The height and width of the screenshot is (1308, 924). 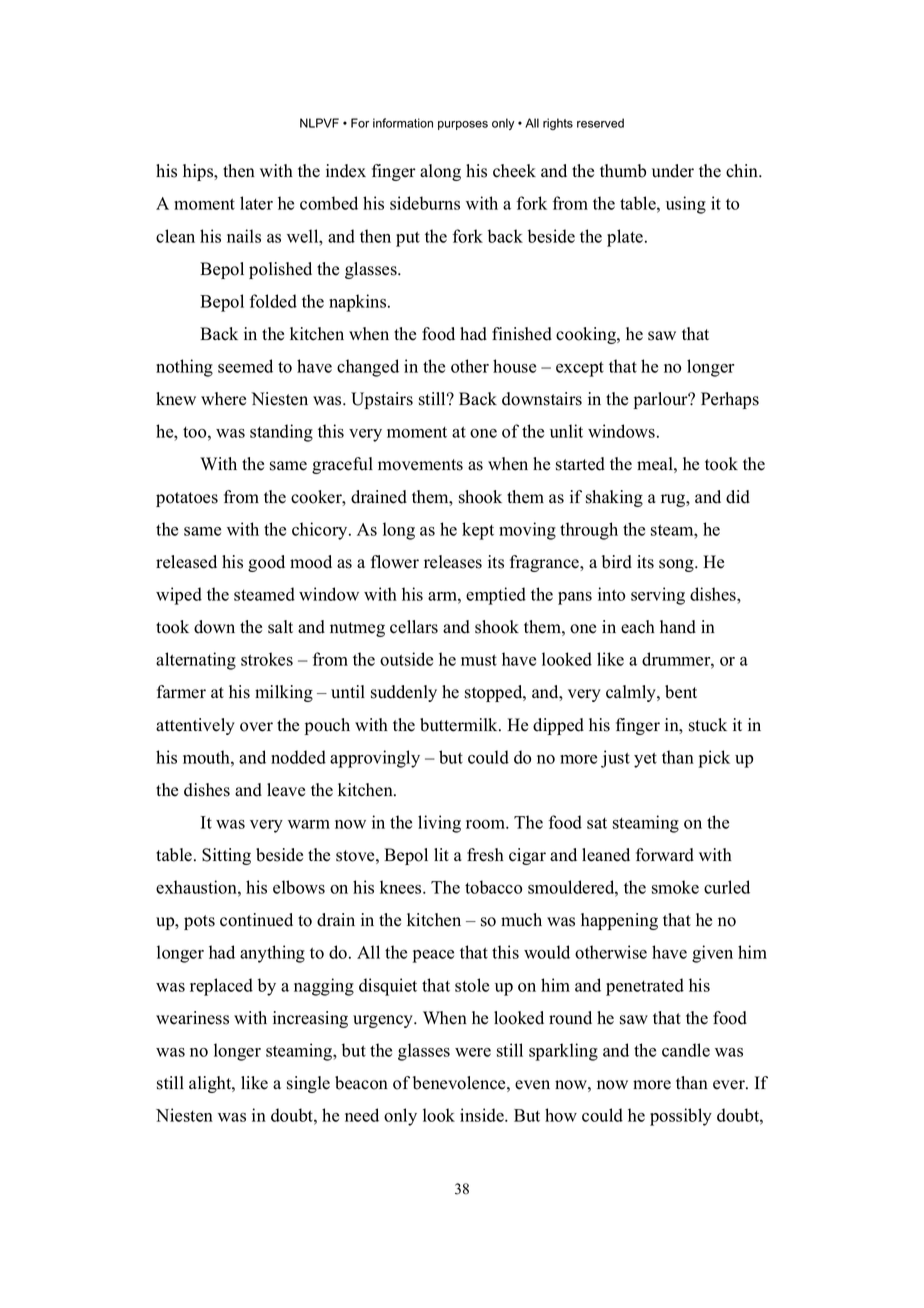 What do you see at coordinates (308, 1084) in the screenshot?
I see `single` at bounding box center [308, 1084].
